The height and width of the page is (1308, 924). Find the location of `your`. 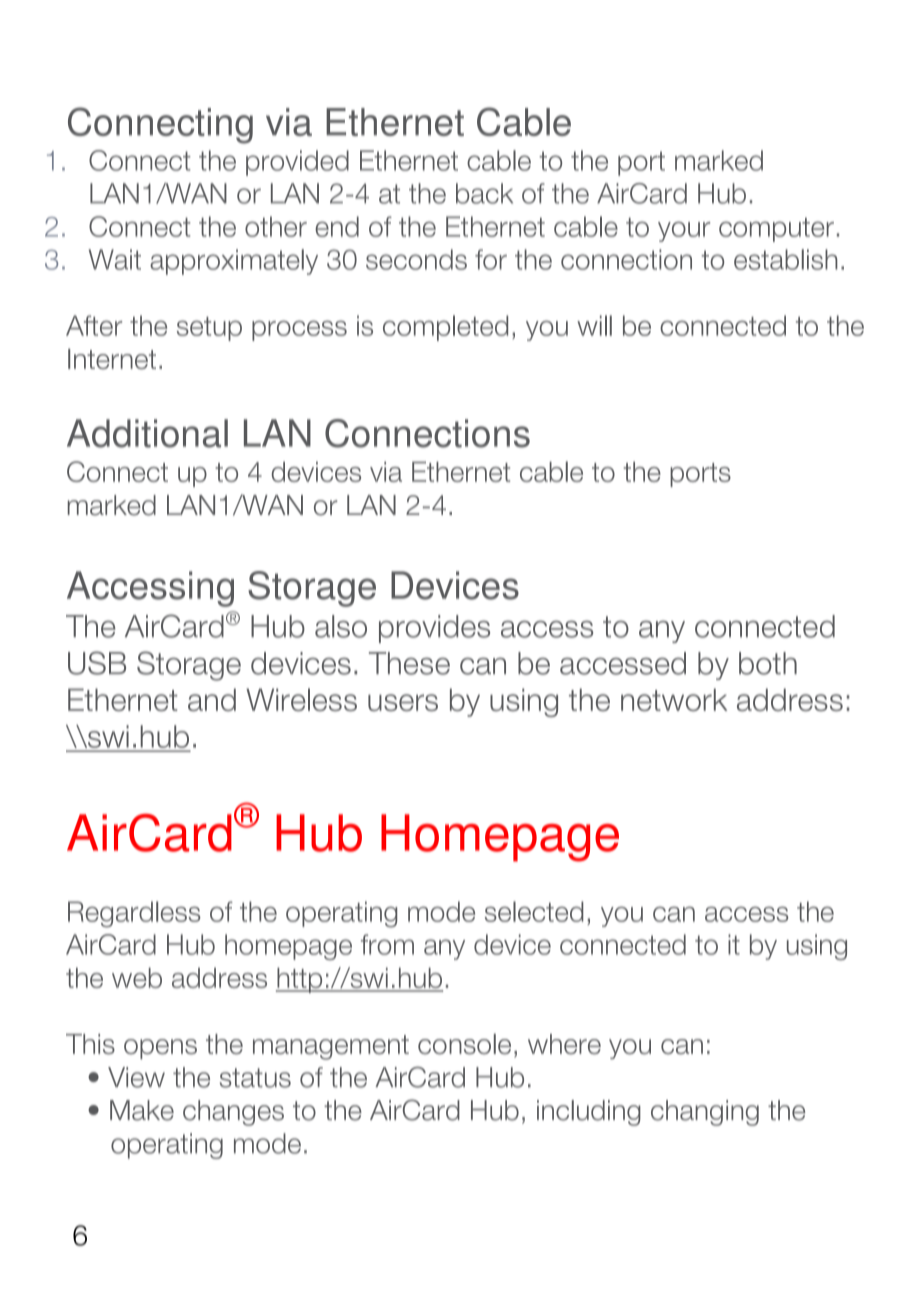

your is located at coordinates (684, 231).
